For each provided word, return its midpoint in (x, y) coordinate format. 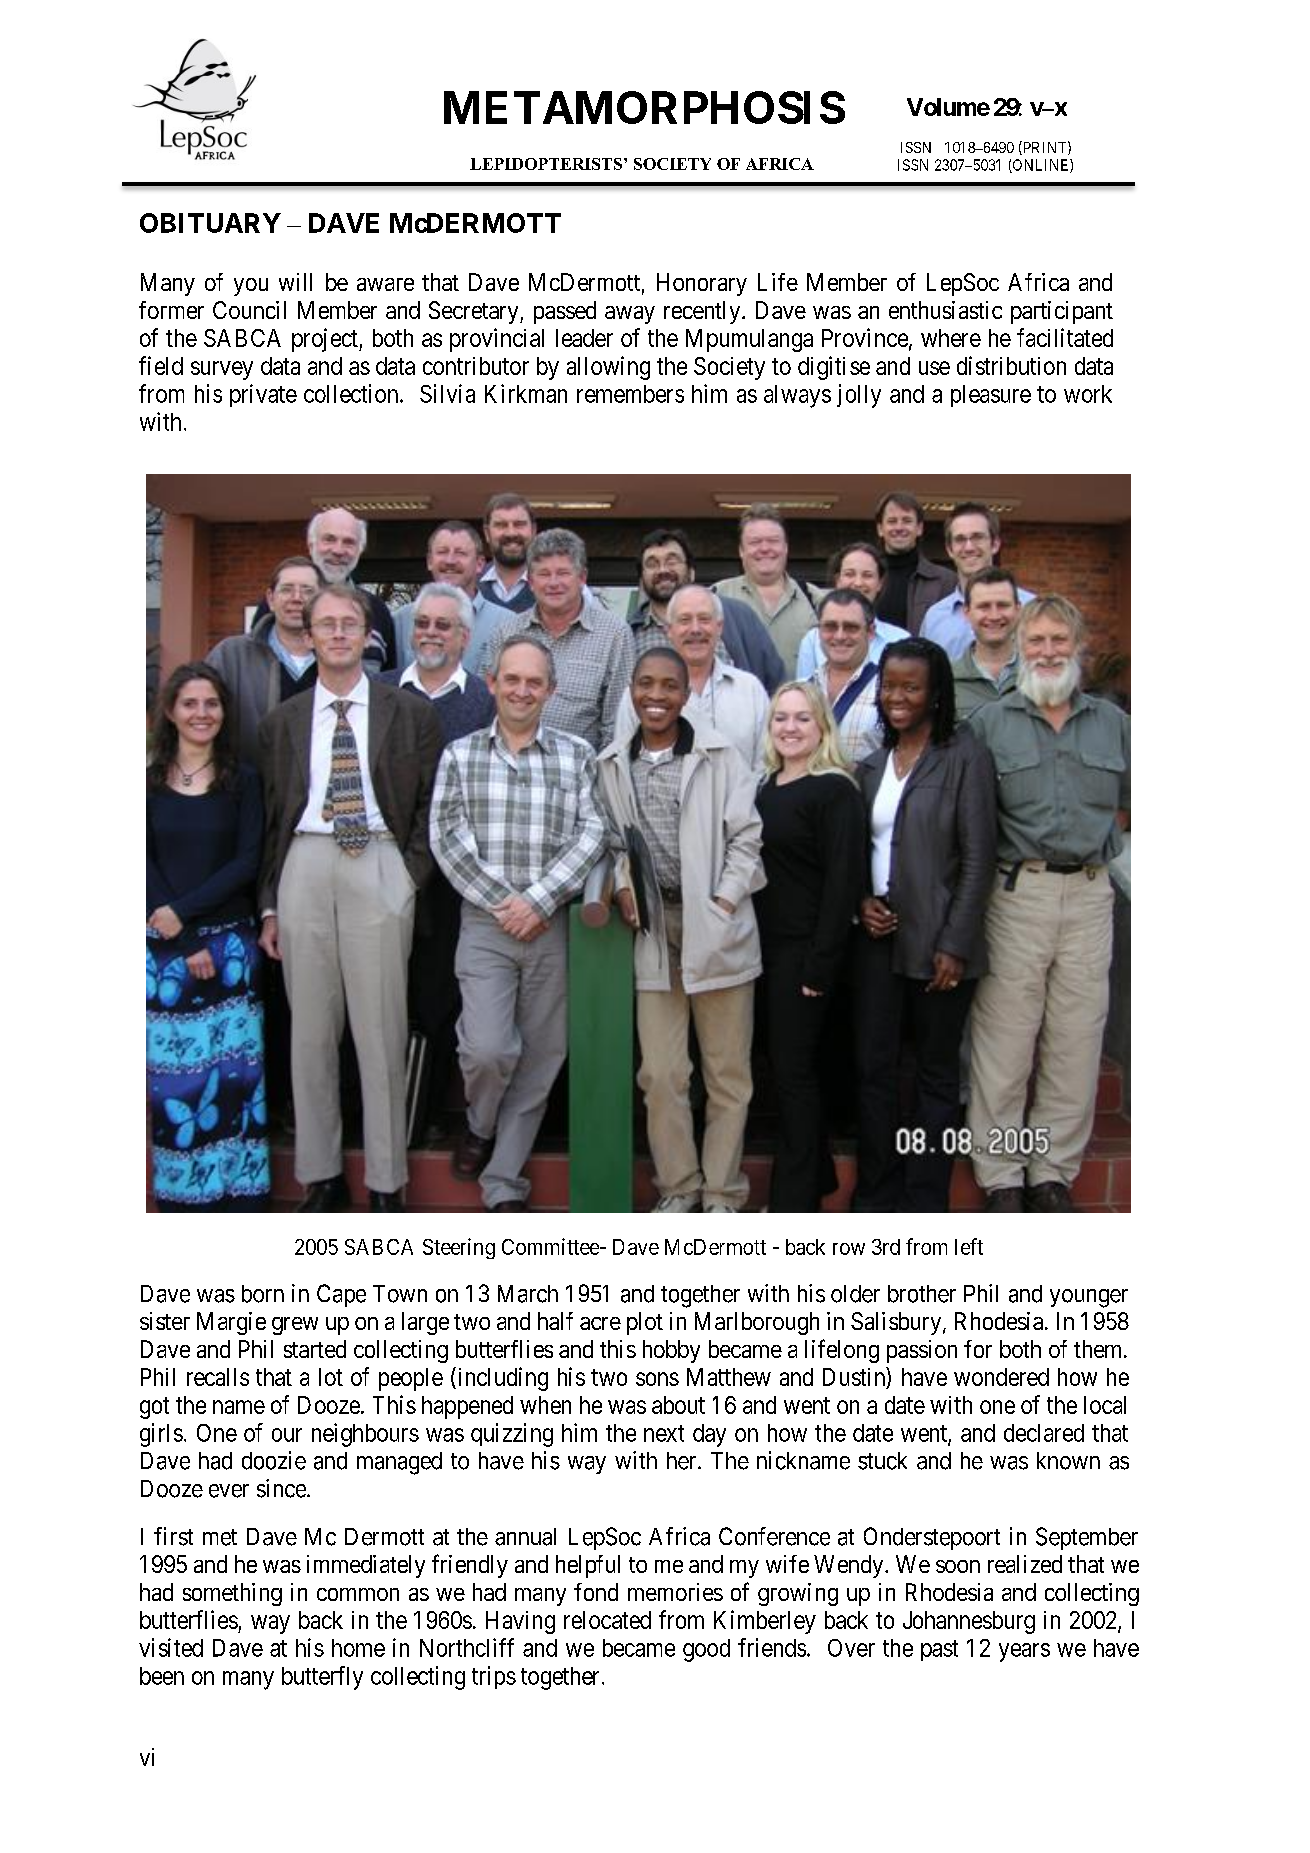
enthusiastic (945, 310)
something (232, 1594)
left (969, 1246)
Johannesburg (969, 1622)
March (528, 1294)
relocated (607, 1620)
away (630, 315)
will (295, 282)
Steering (459, 1248)
